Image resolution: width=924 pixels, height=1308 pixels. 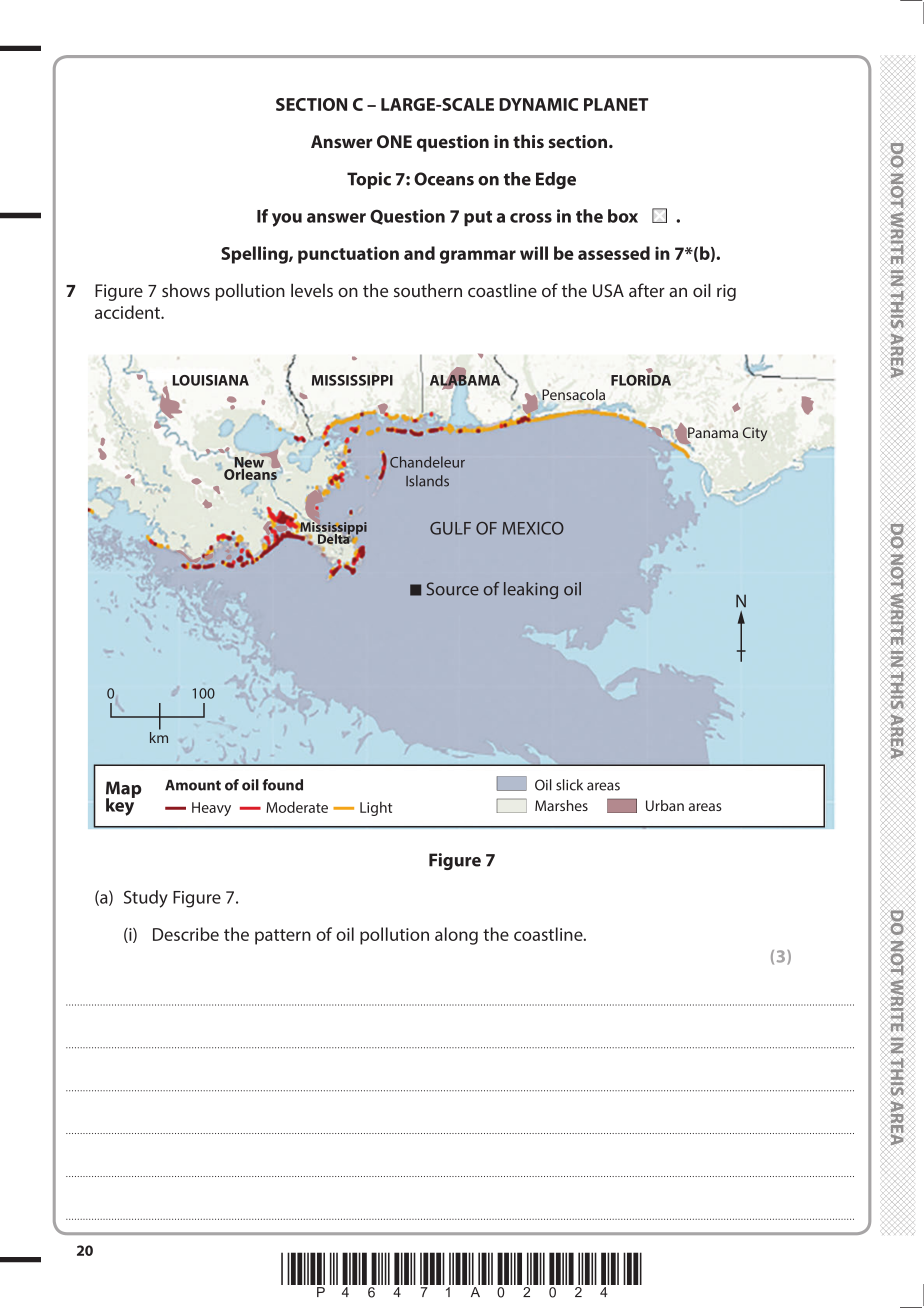 I want to click on Describe, so click(x=186, y=934).
